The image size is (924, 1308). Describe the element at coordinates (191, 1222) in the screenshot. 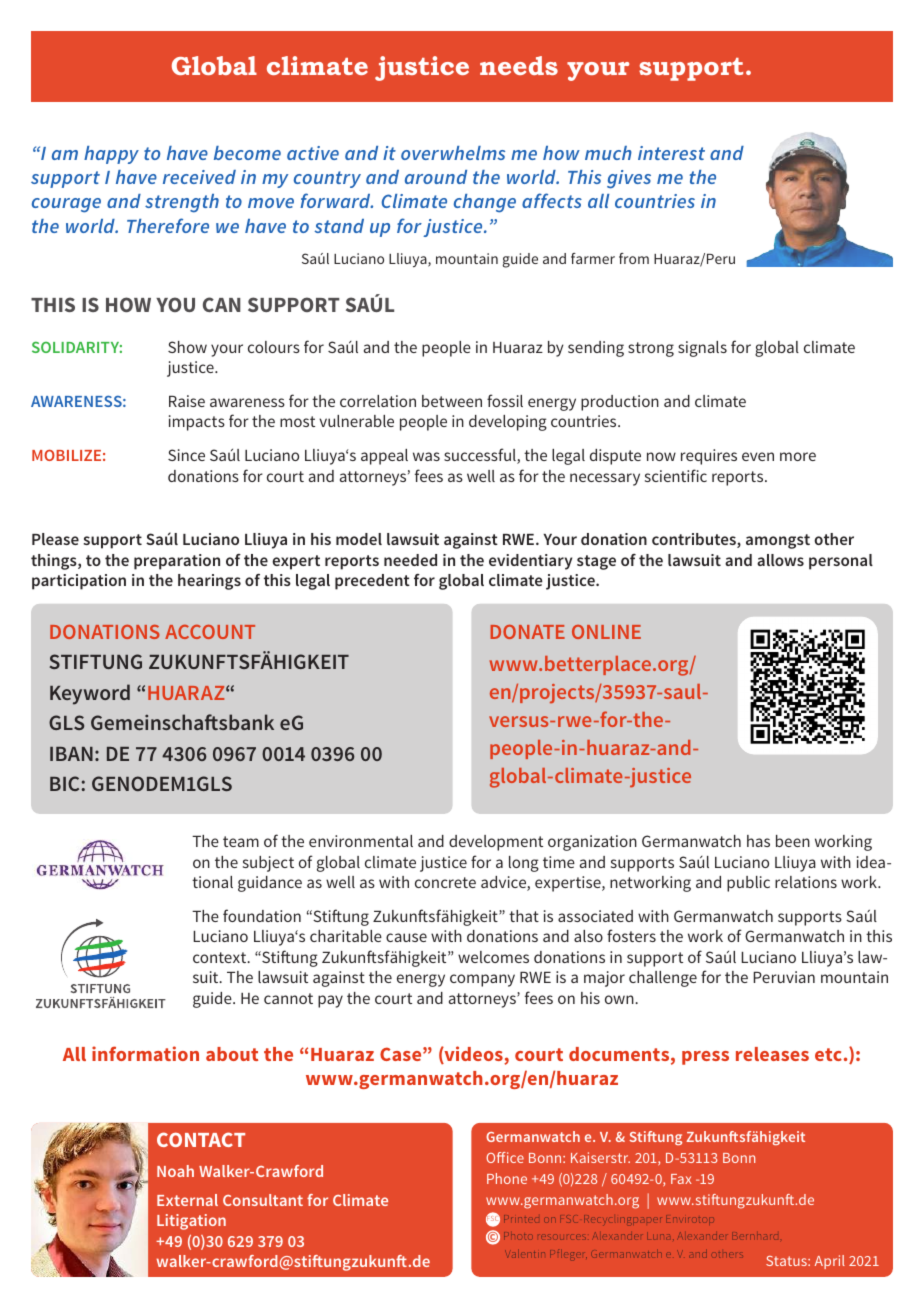

I see `Litigation` at that location.
